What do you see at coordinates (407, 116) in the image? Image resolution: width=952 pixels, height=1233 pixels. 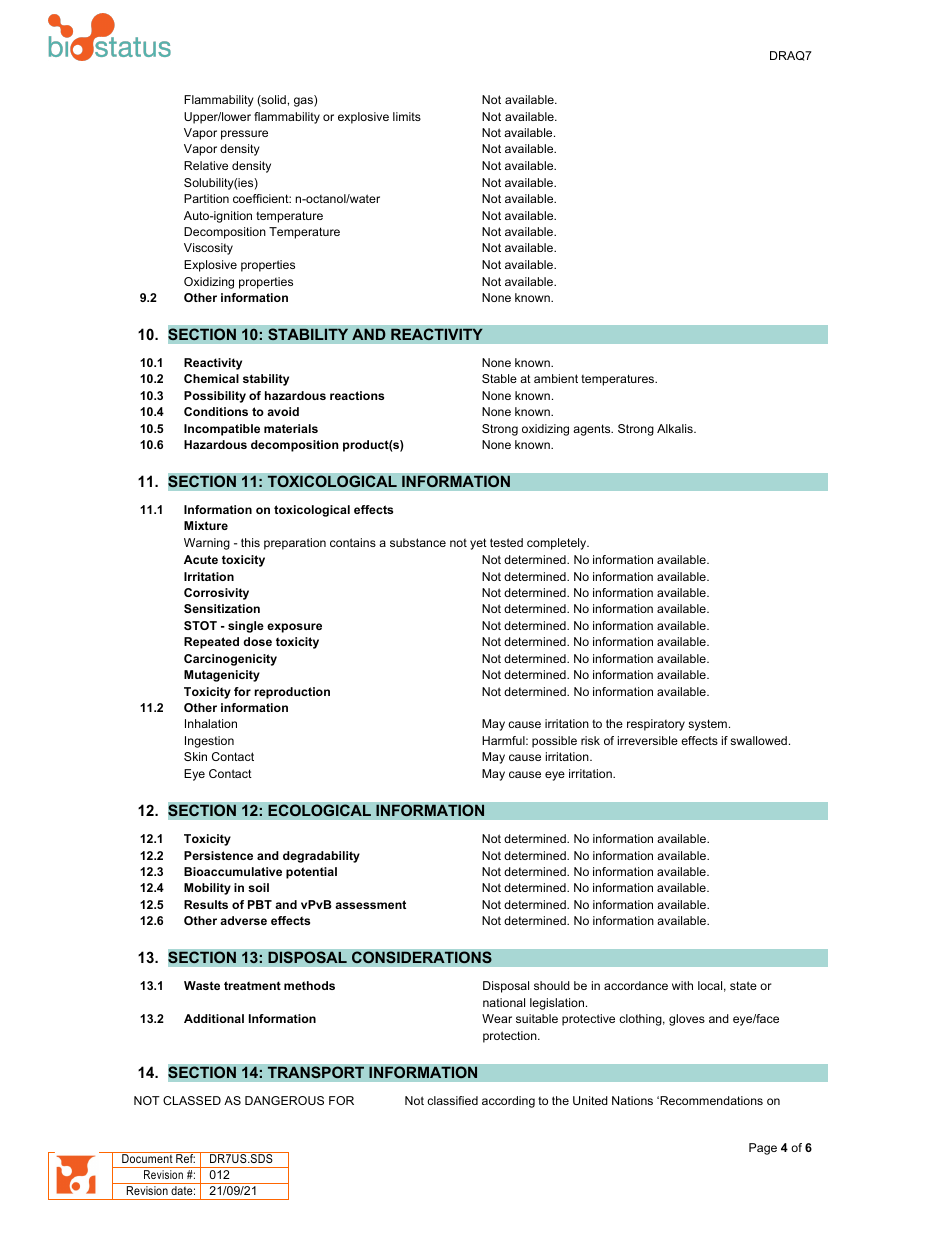 I see `limits` at bounding box center [407, 116].
